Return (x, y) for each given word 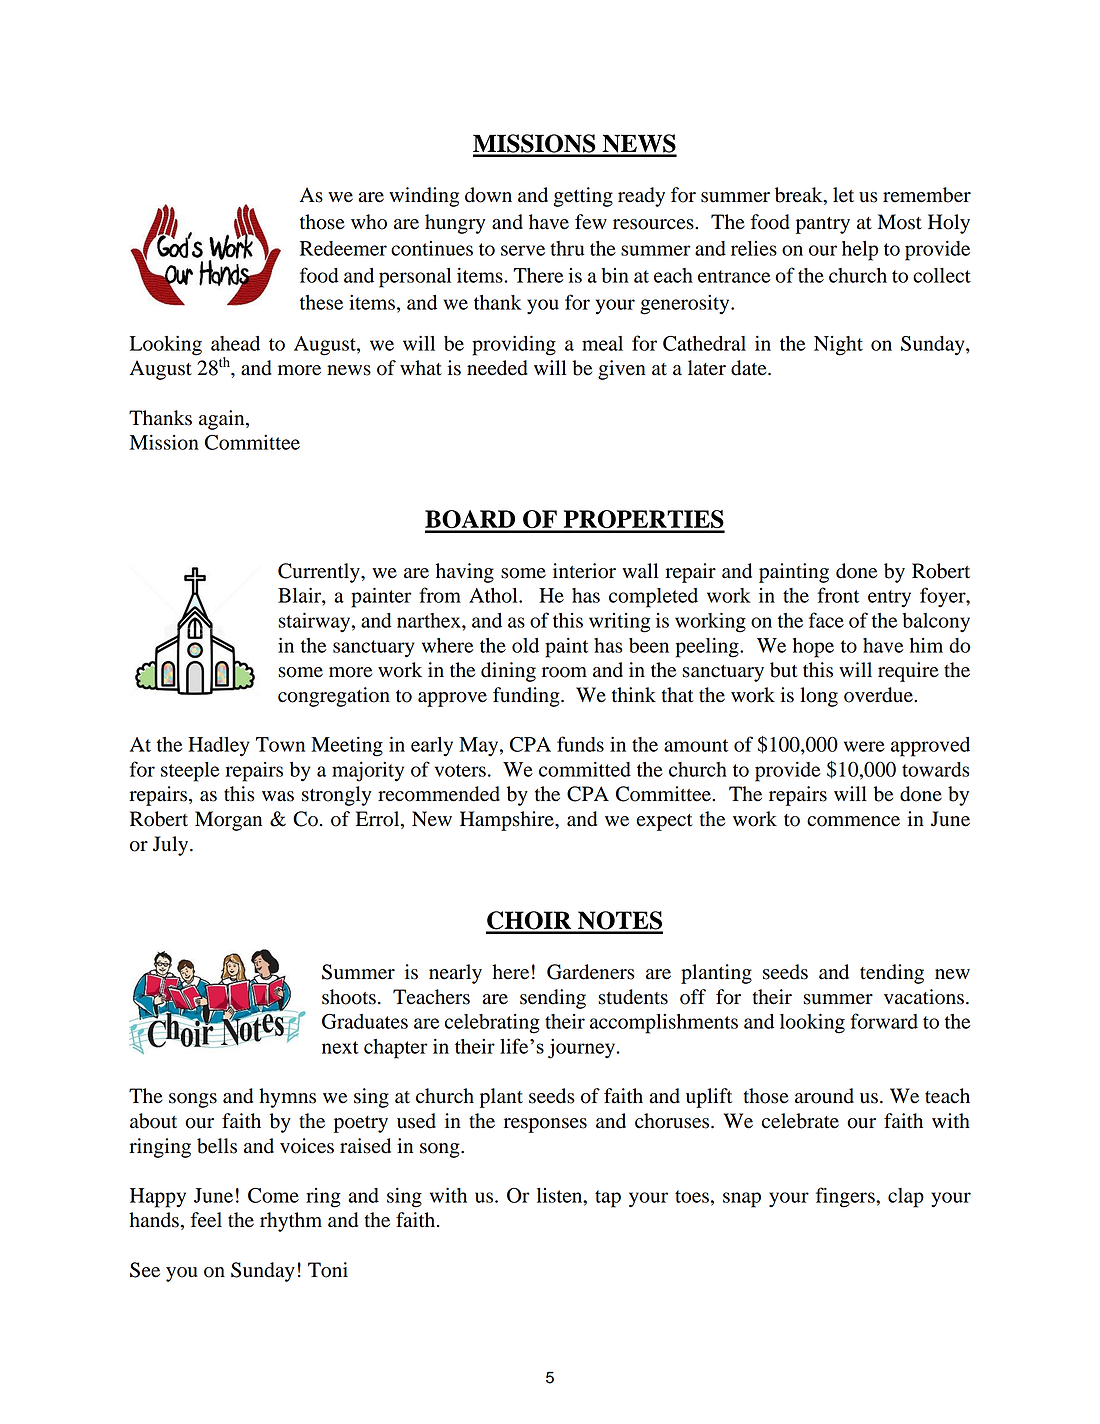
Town (280, 744)
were (864, 746)
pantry (823, 225)
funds (580, 744)
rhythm (291, 1222)
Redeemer (343, 248)
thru (567, 248)
